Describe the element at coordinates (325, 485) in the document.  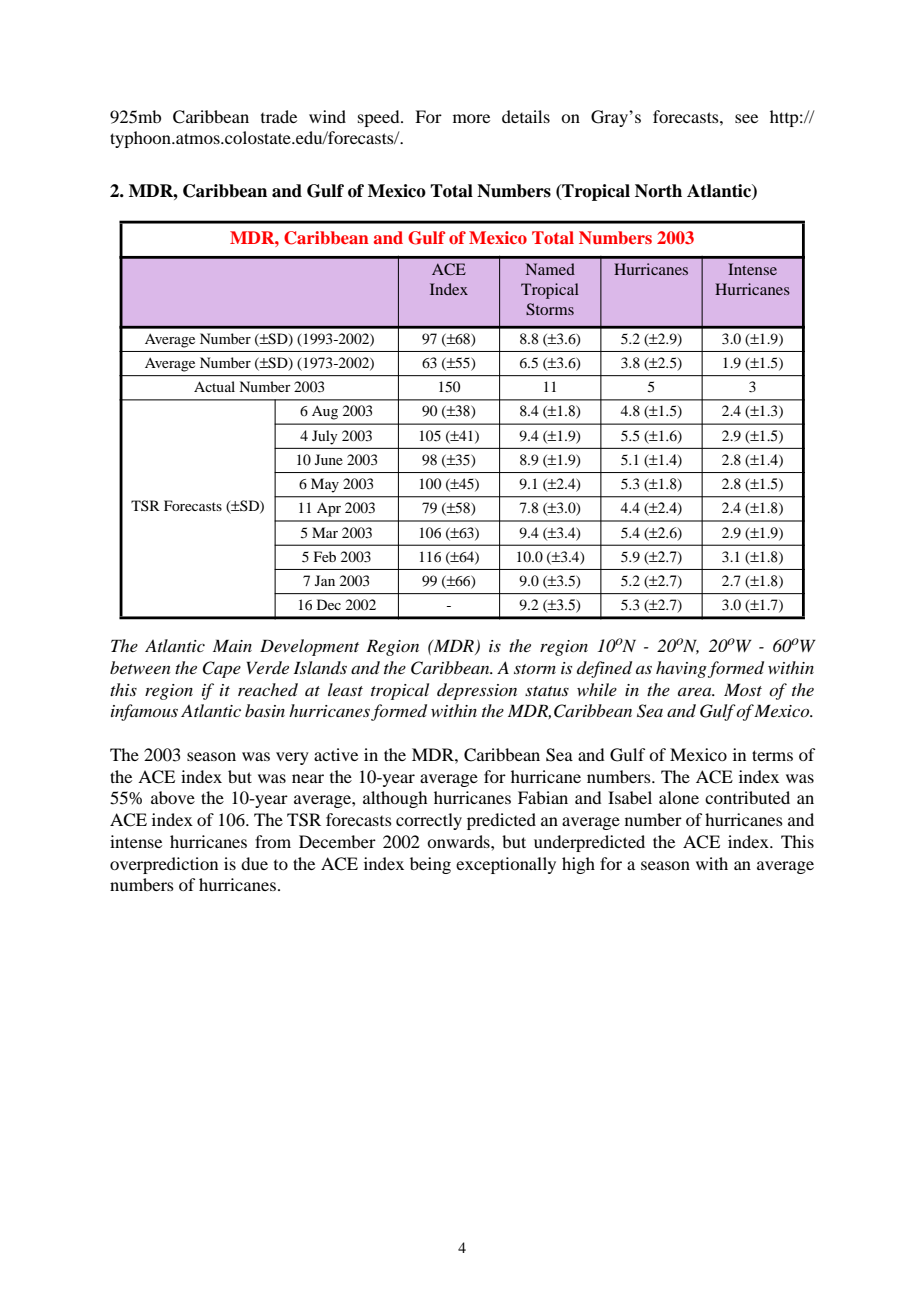
I see `May` at that location.
